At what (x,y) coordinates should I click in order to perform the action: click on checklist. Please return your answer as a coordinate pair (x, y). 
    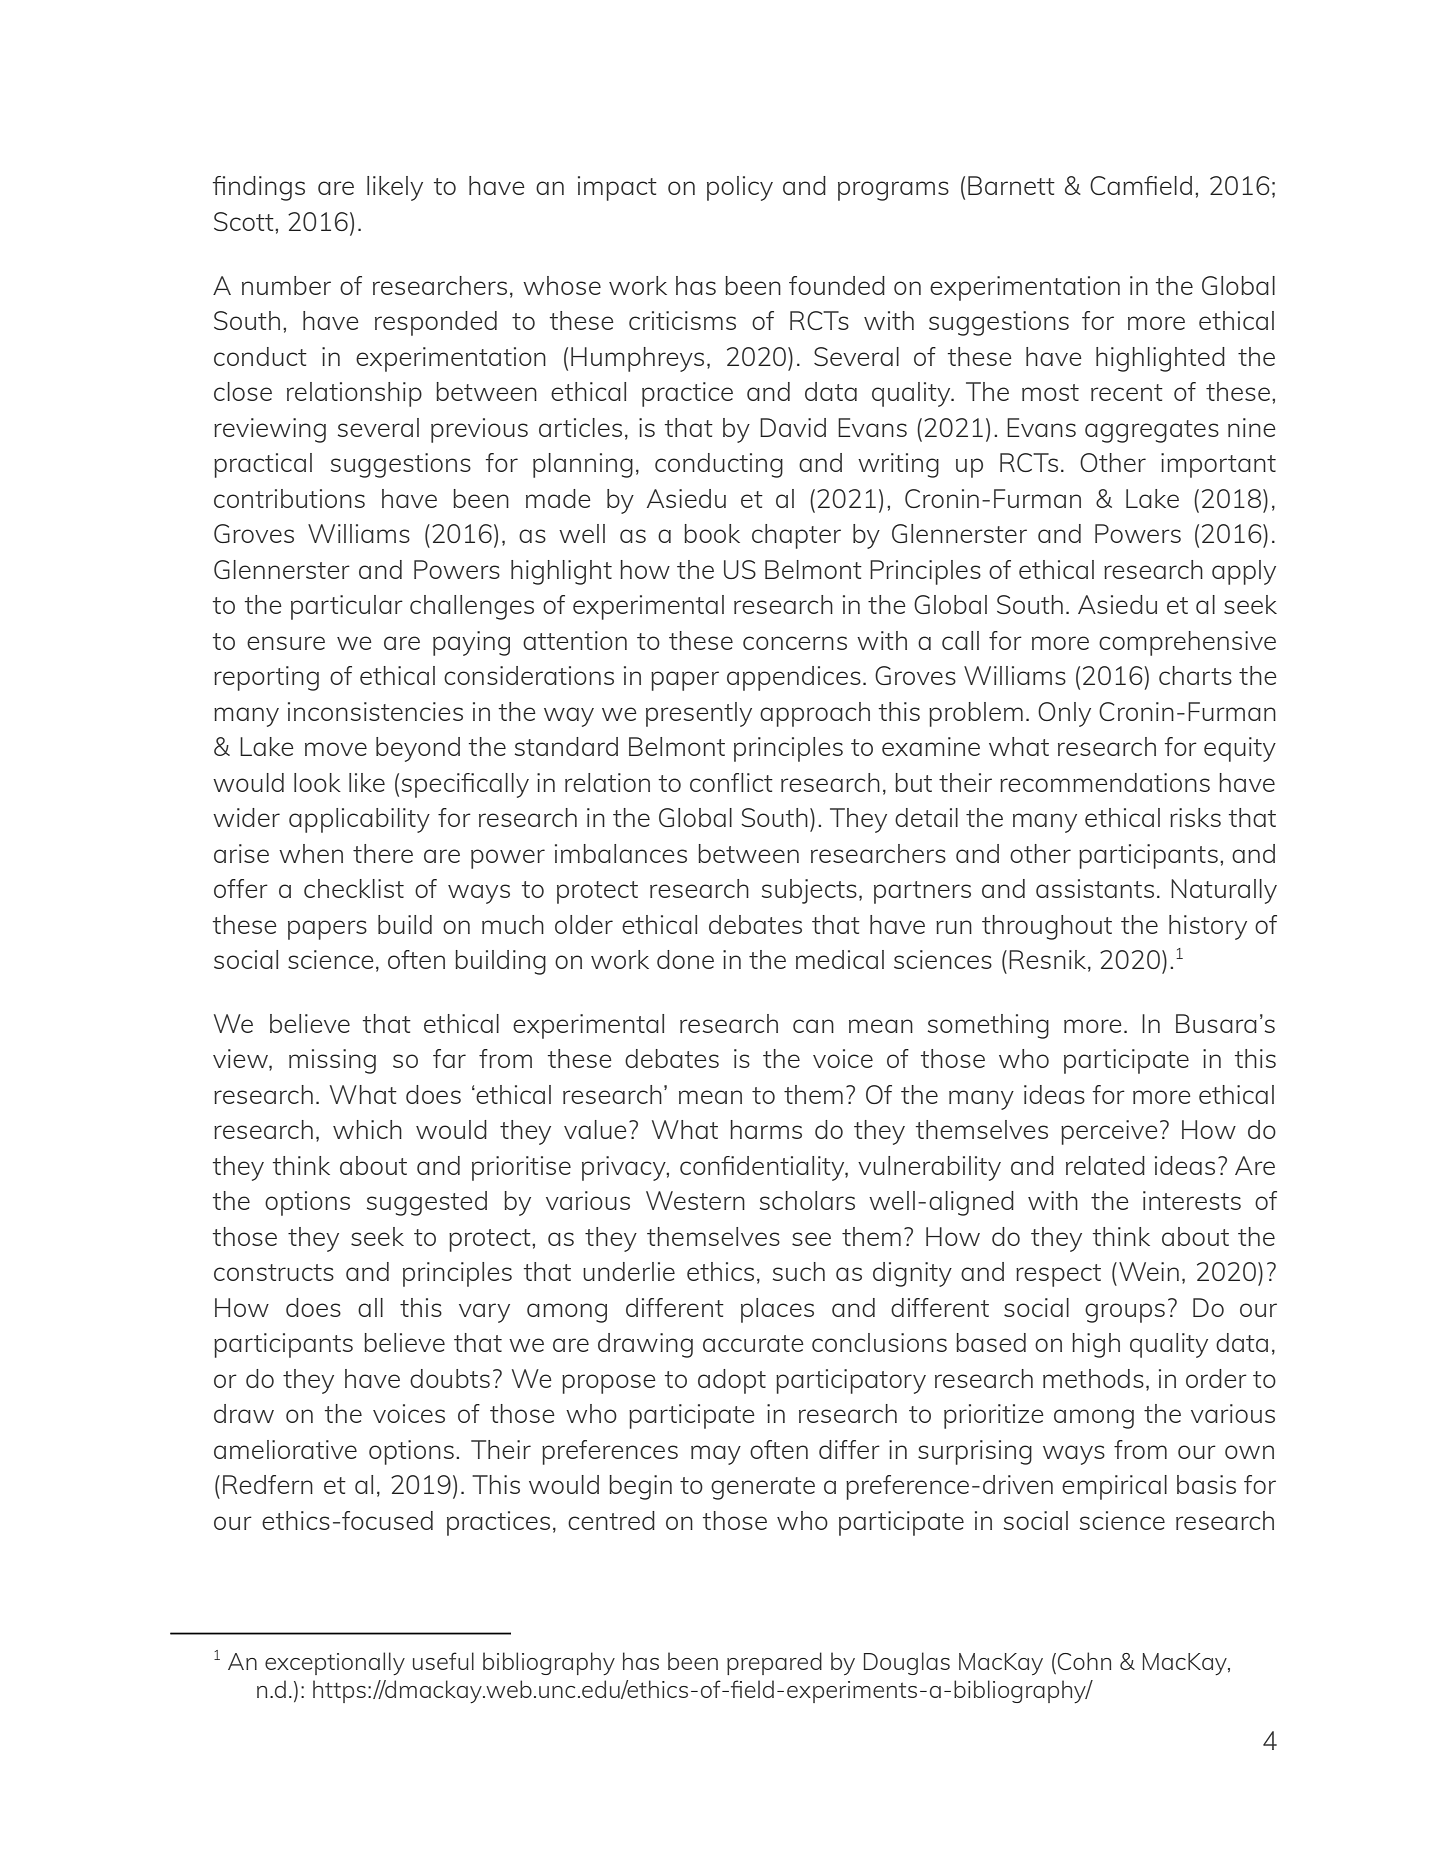
    Looking at the image, I should click on (354, 888).
